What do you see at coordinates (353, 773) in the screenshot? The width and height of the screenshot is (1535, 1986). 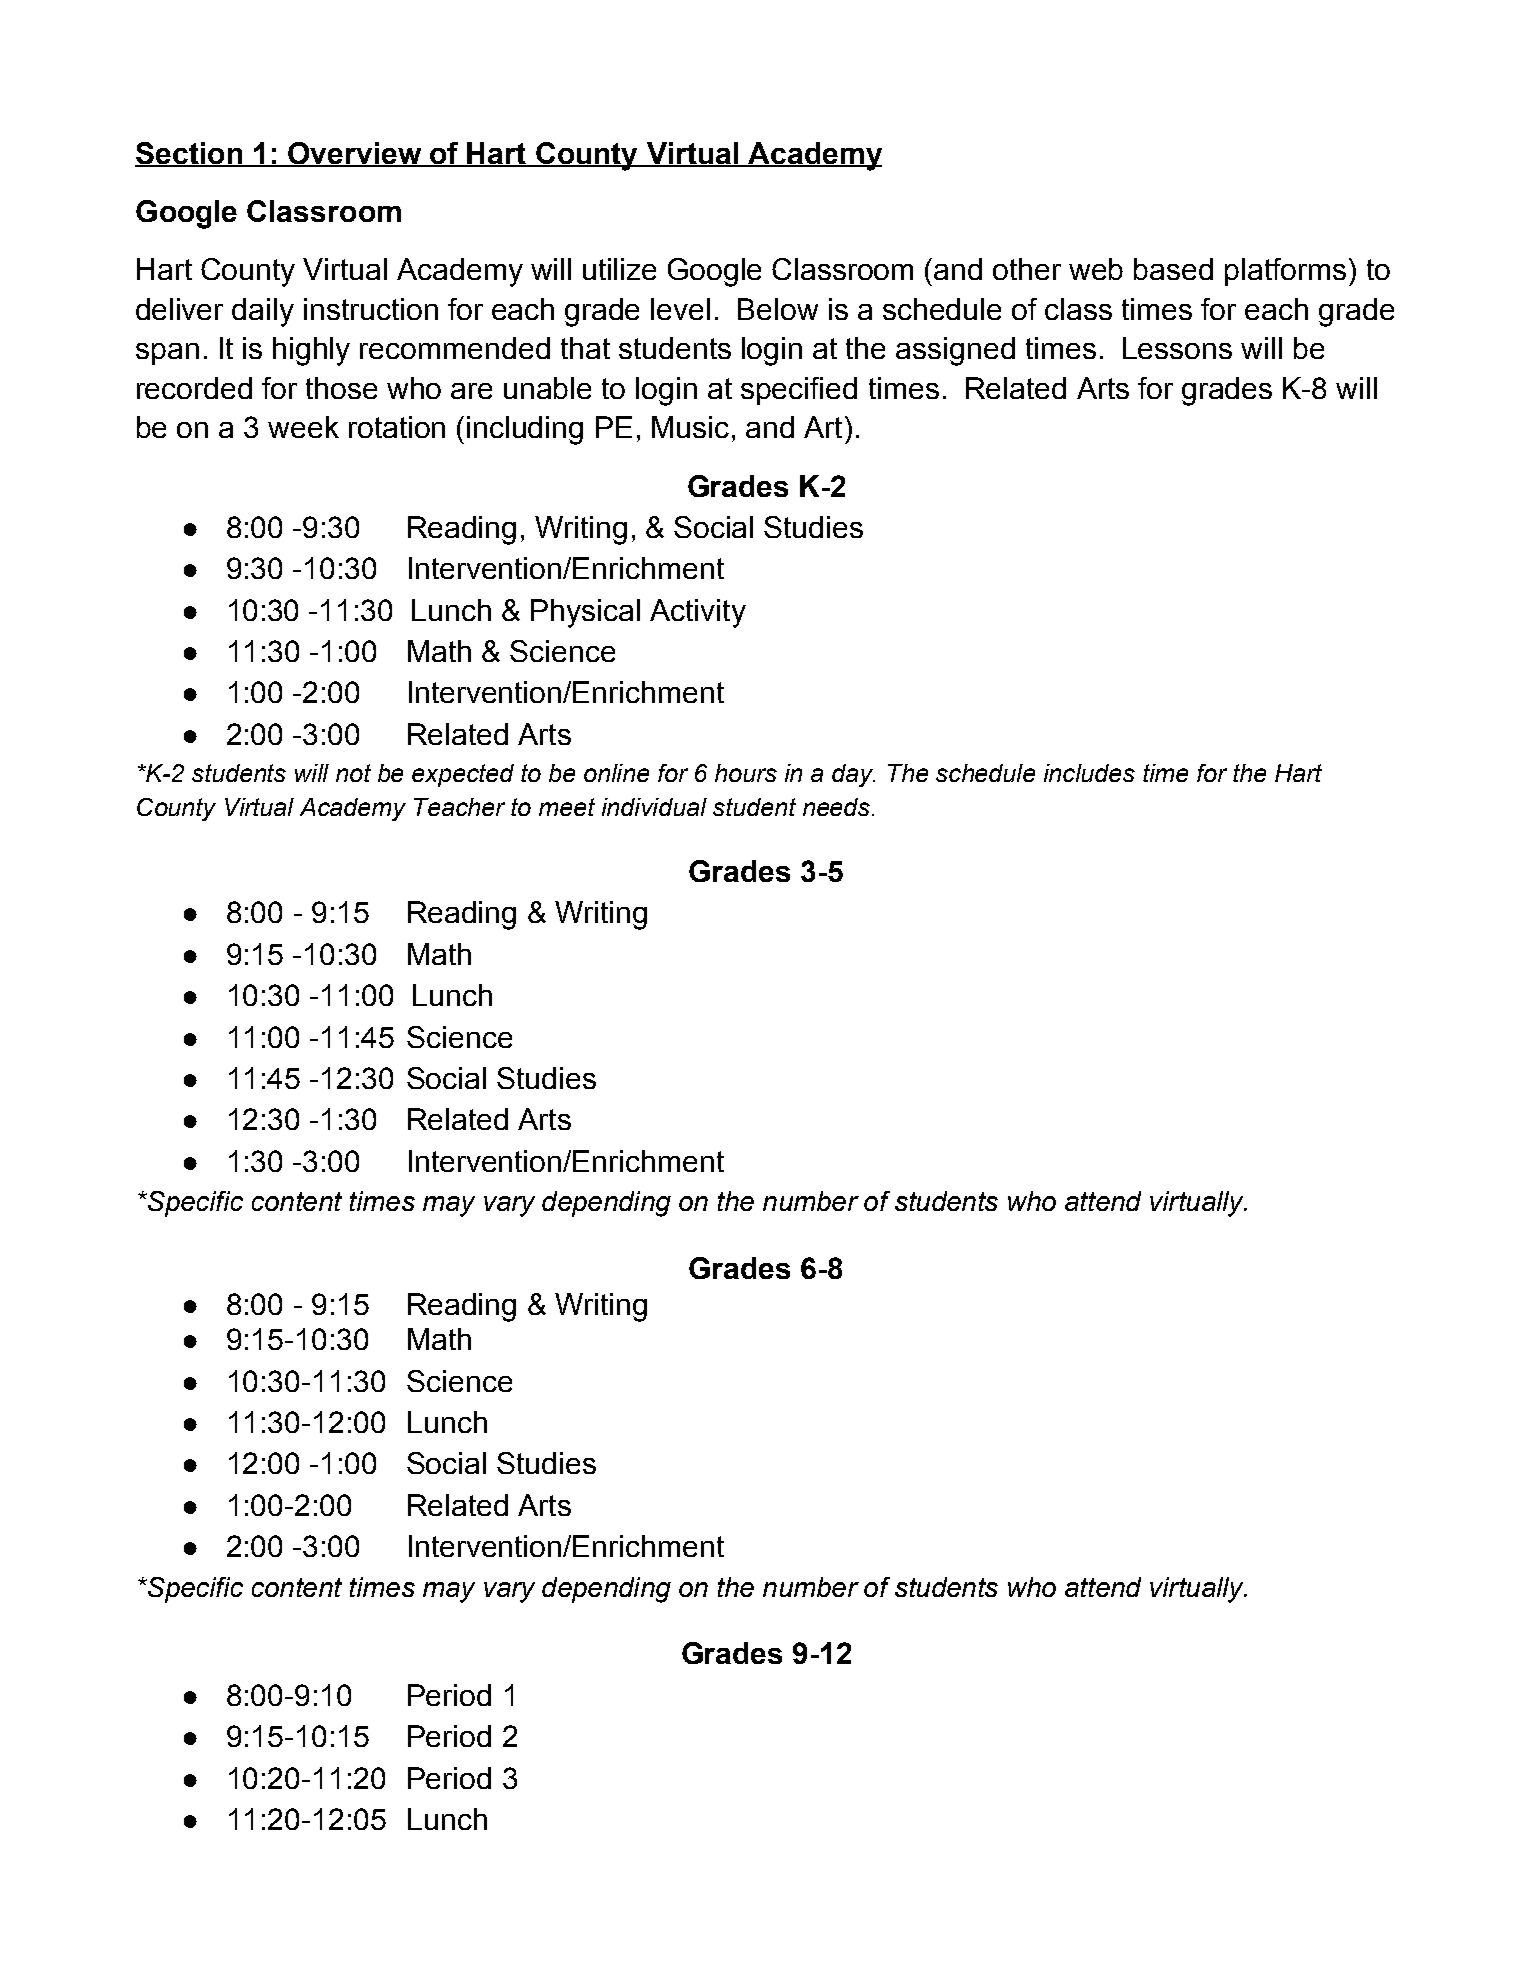 I see `not` at bounding box center [353, 773].
